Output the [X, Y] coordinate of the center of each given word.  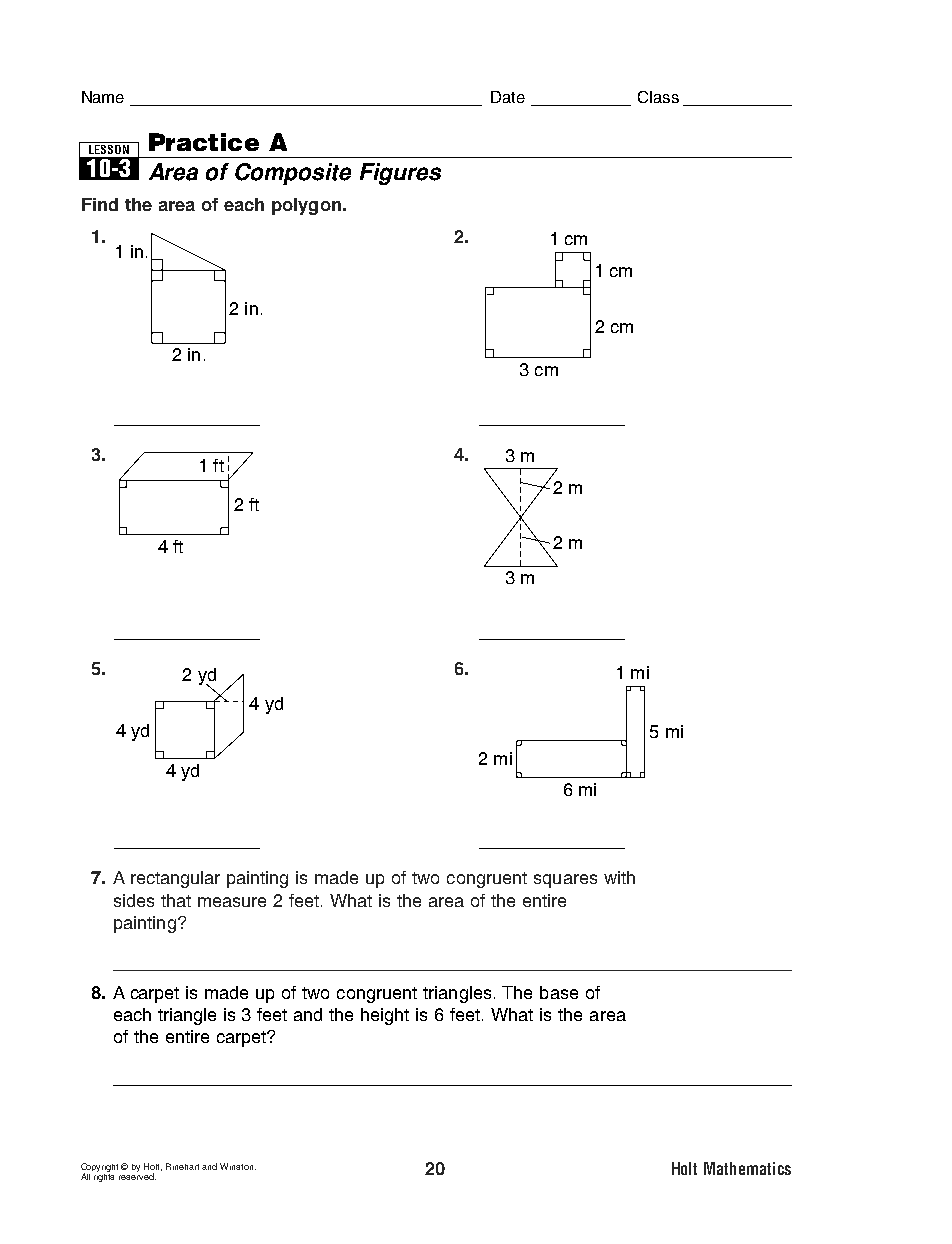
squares [565, 881]
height [385, 1016]
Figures [400, 174]
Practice [204, 142]
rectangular [175, 879]
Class [658, 97]
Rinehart [182, 1166]
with [619, 877]
